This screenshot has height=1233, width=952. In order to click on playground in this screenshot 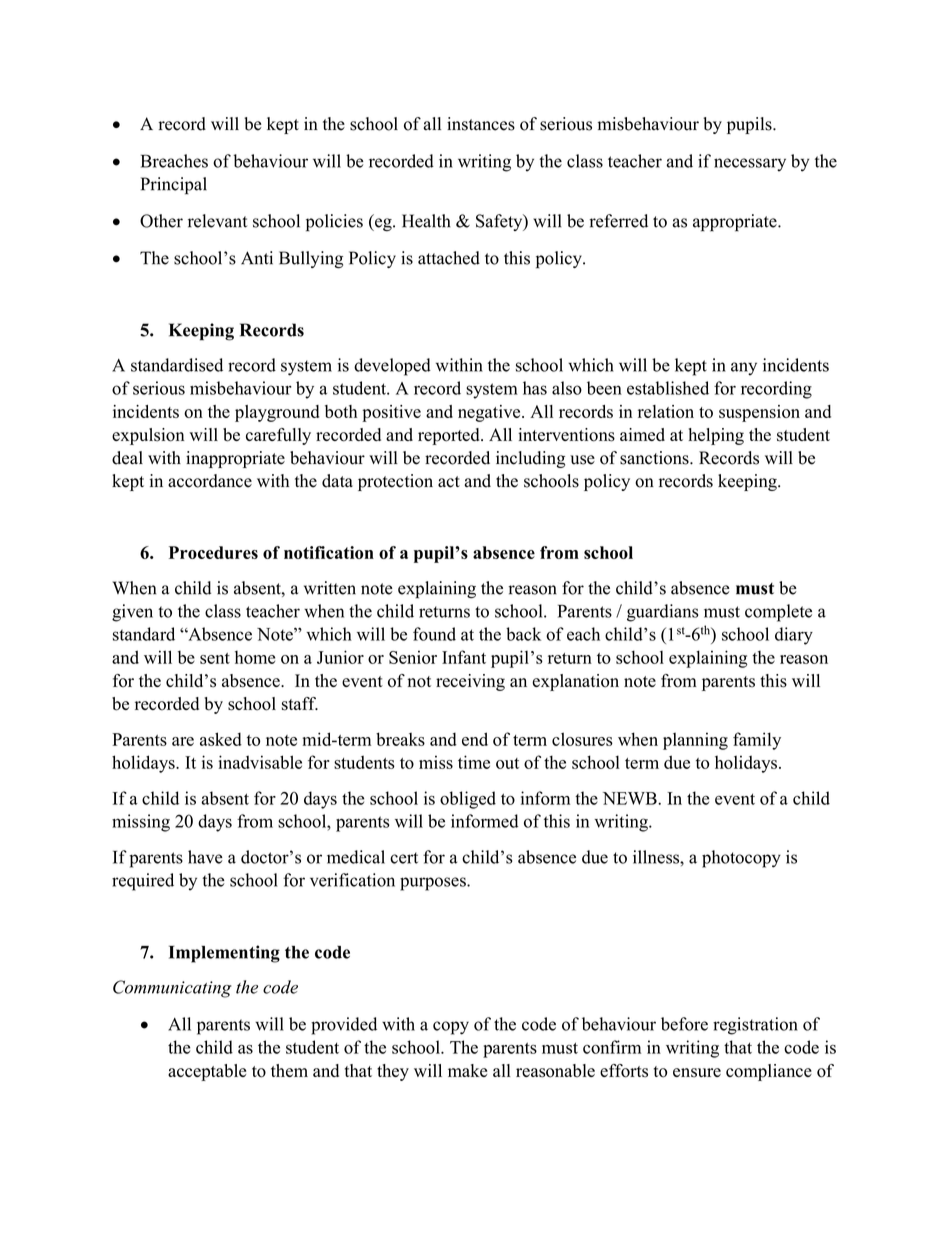, I will do `click(277, 413)`.
